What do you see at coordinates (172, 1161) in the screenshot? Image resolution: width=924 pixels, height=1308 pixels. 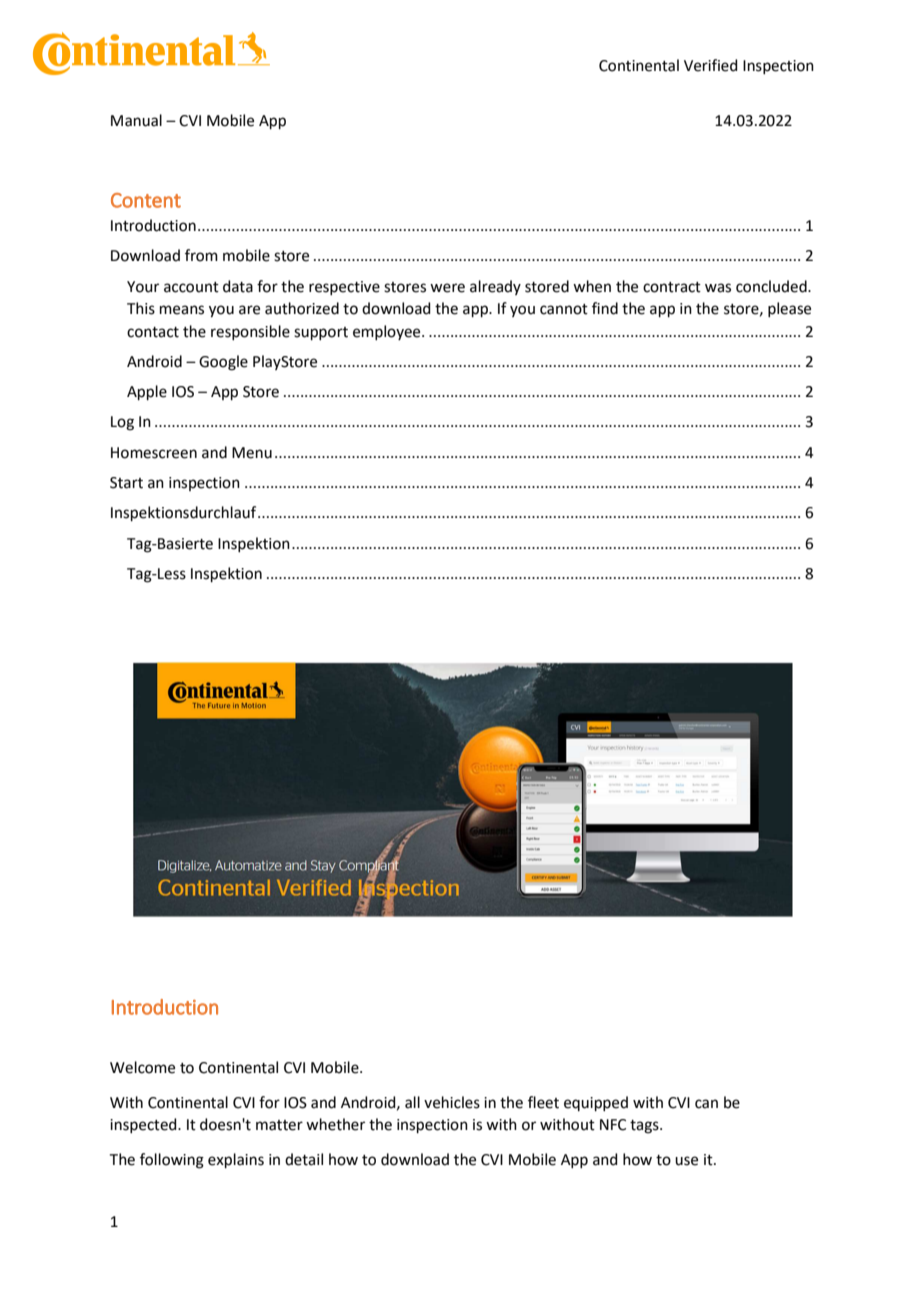 I see `following` at bounding box center [172, 1161].
